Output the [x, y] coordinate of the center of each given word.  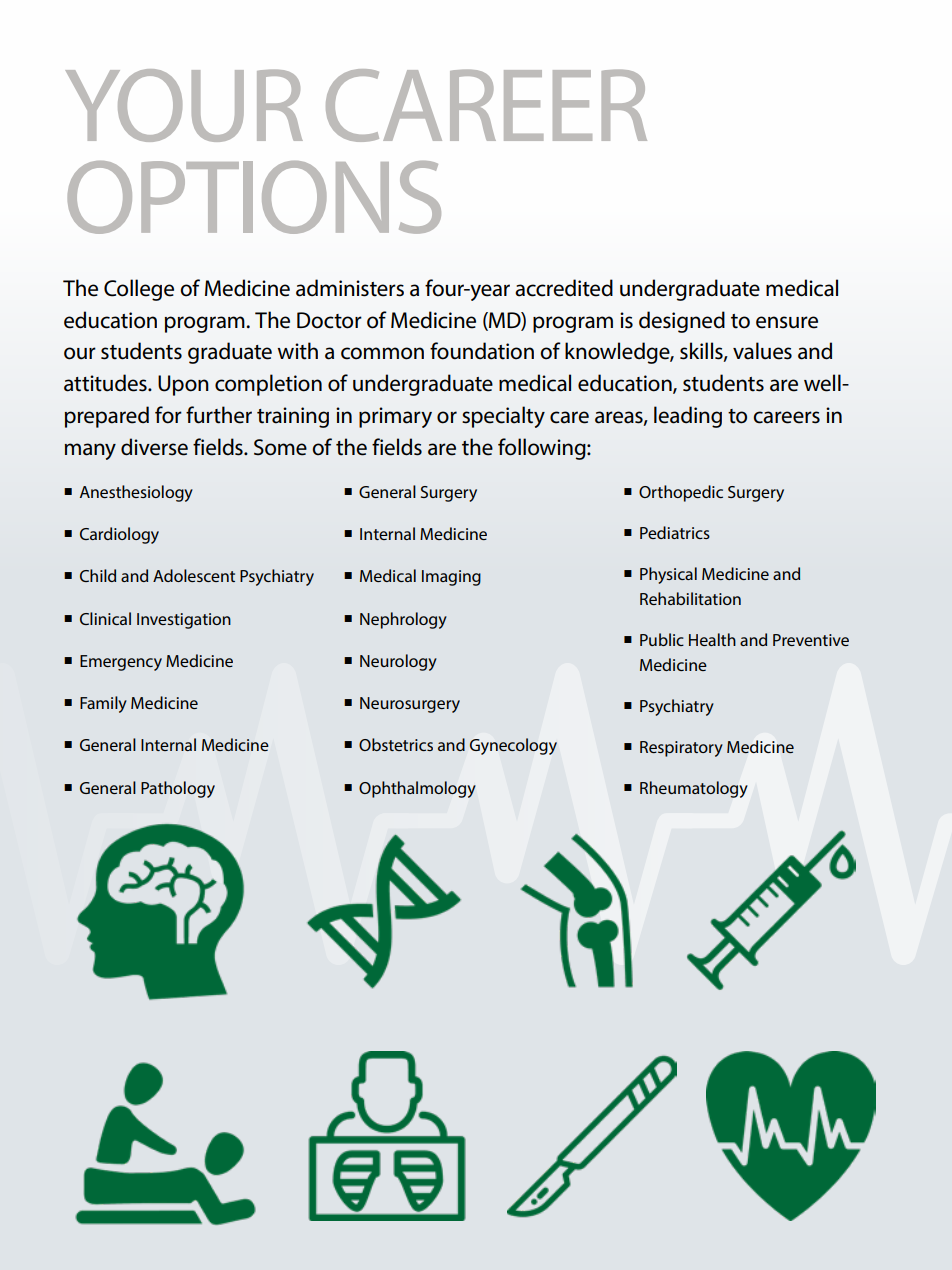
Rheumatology [693, 789]
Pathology [178, 789]
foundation [482, 351]
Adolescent [194, 575]
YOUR [184, 105]
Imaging [451, 578]
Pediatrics [675, 532]
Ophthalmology [417, 789]
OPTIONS [254, 197]
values [762, 351]
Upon [183, 385]
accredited [564, 288]
